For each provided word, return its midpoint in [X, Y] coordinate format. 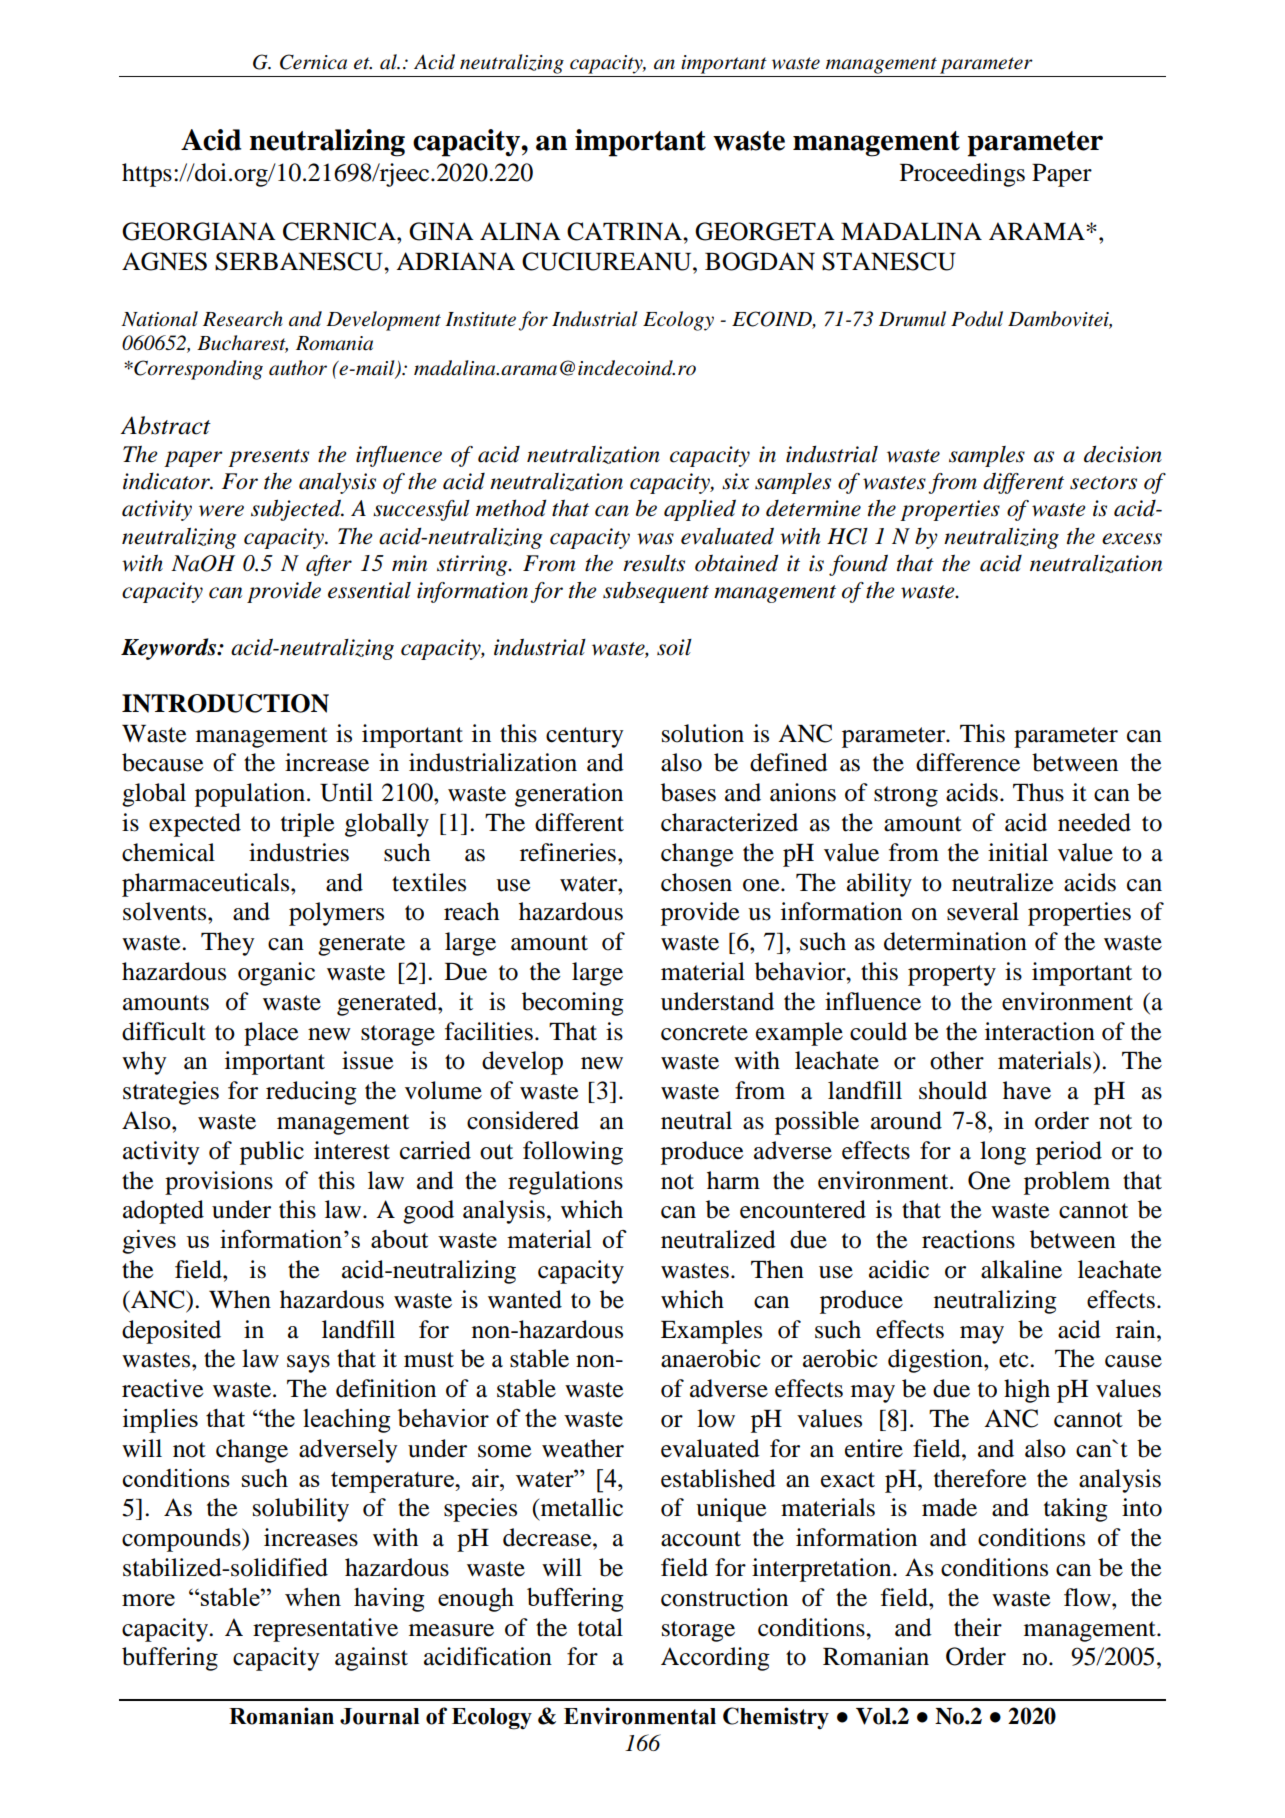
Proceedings [962, 175]
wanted [525, 1299]
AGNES [164, 261]
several [983, 911]
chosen [696, 882]
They [228, 944]
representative [325, 1630]
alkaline [1021, 1269]
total [600, 1627]
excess [1132, 539]
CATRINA [625, 231]
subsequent [656, 592]
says [308, 1364]
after [329, 565]
